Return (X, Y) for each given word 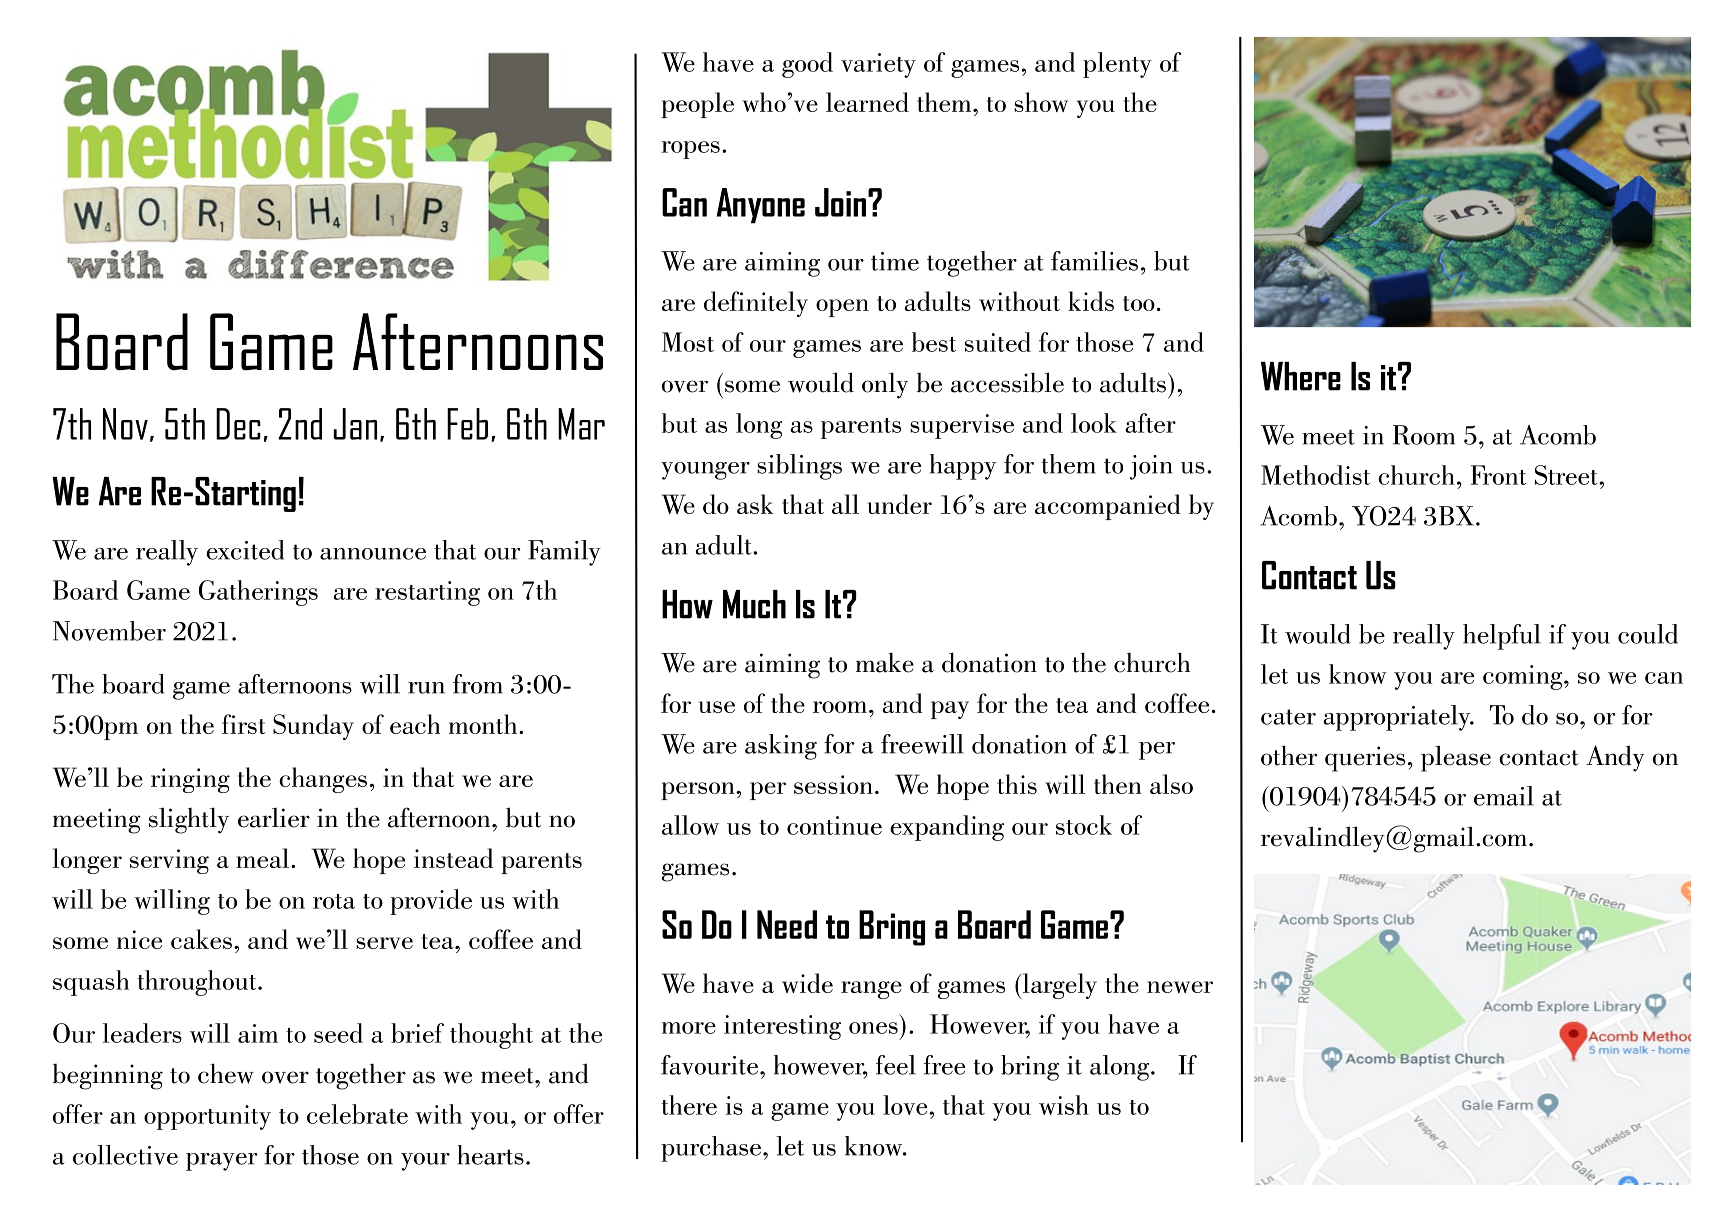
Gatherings (258, 593)
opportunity (207, 1117)
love (906, 1105)
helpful (1502, 637)
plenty (1117, 65)
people (697, 105)
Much (754, 604)
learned (867, 102)
